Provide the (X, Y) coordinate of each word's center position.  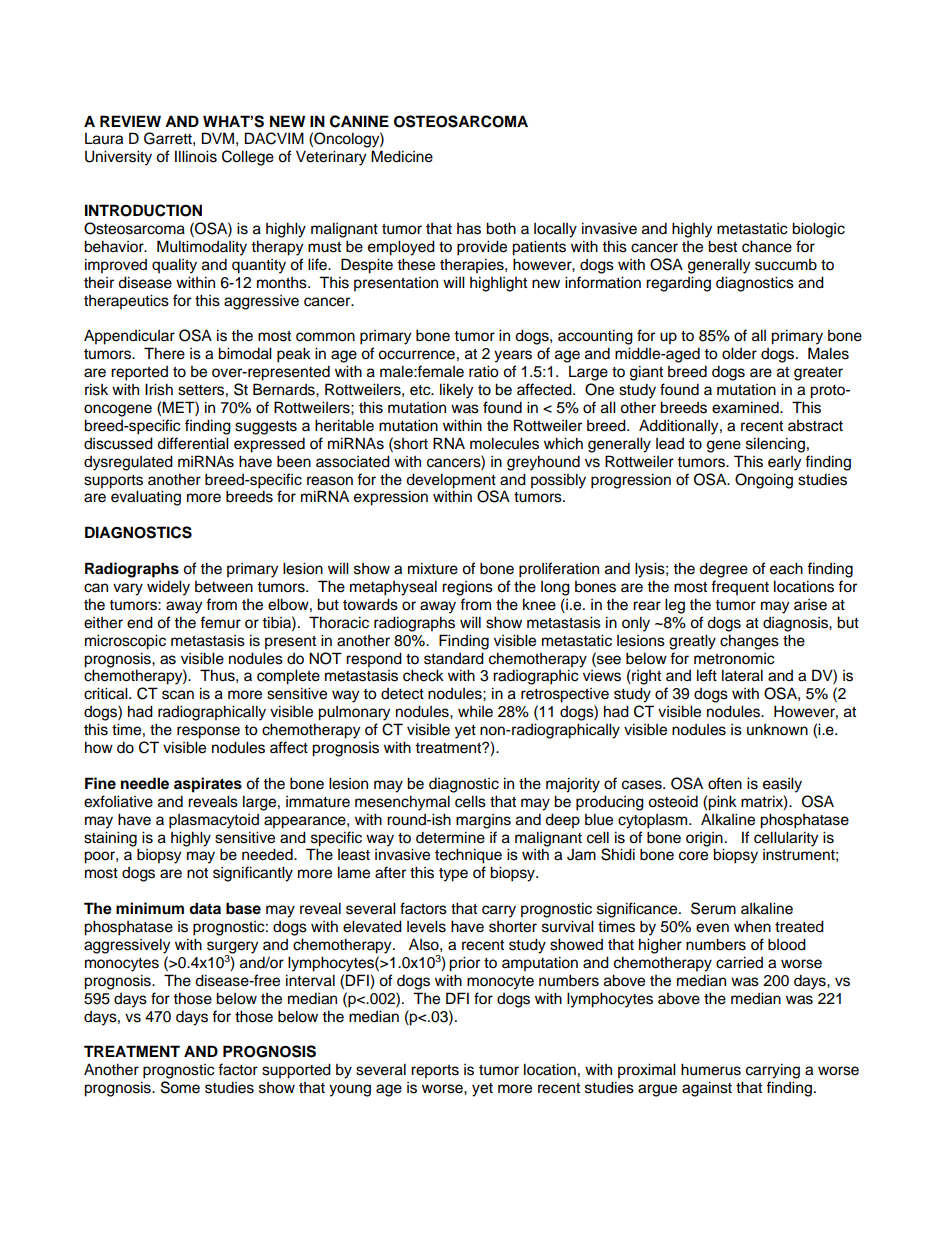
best (722, 246)
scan (178, 695)
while (475, 711)
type (453, 875)
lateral (742, 675)
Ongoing (764, 481)
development (451, 481)
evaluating (146, 498)
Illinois (196, 156)
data (205, 908)
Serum (713, 908)
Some (180, 1087)
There (164, 353)
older (739, 353)
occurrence (416, 355)
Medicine (402, 156)
